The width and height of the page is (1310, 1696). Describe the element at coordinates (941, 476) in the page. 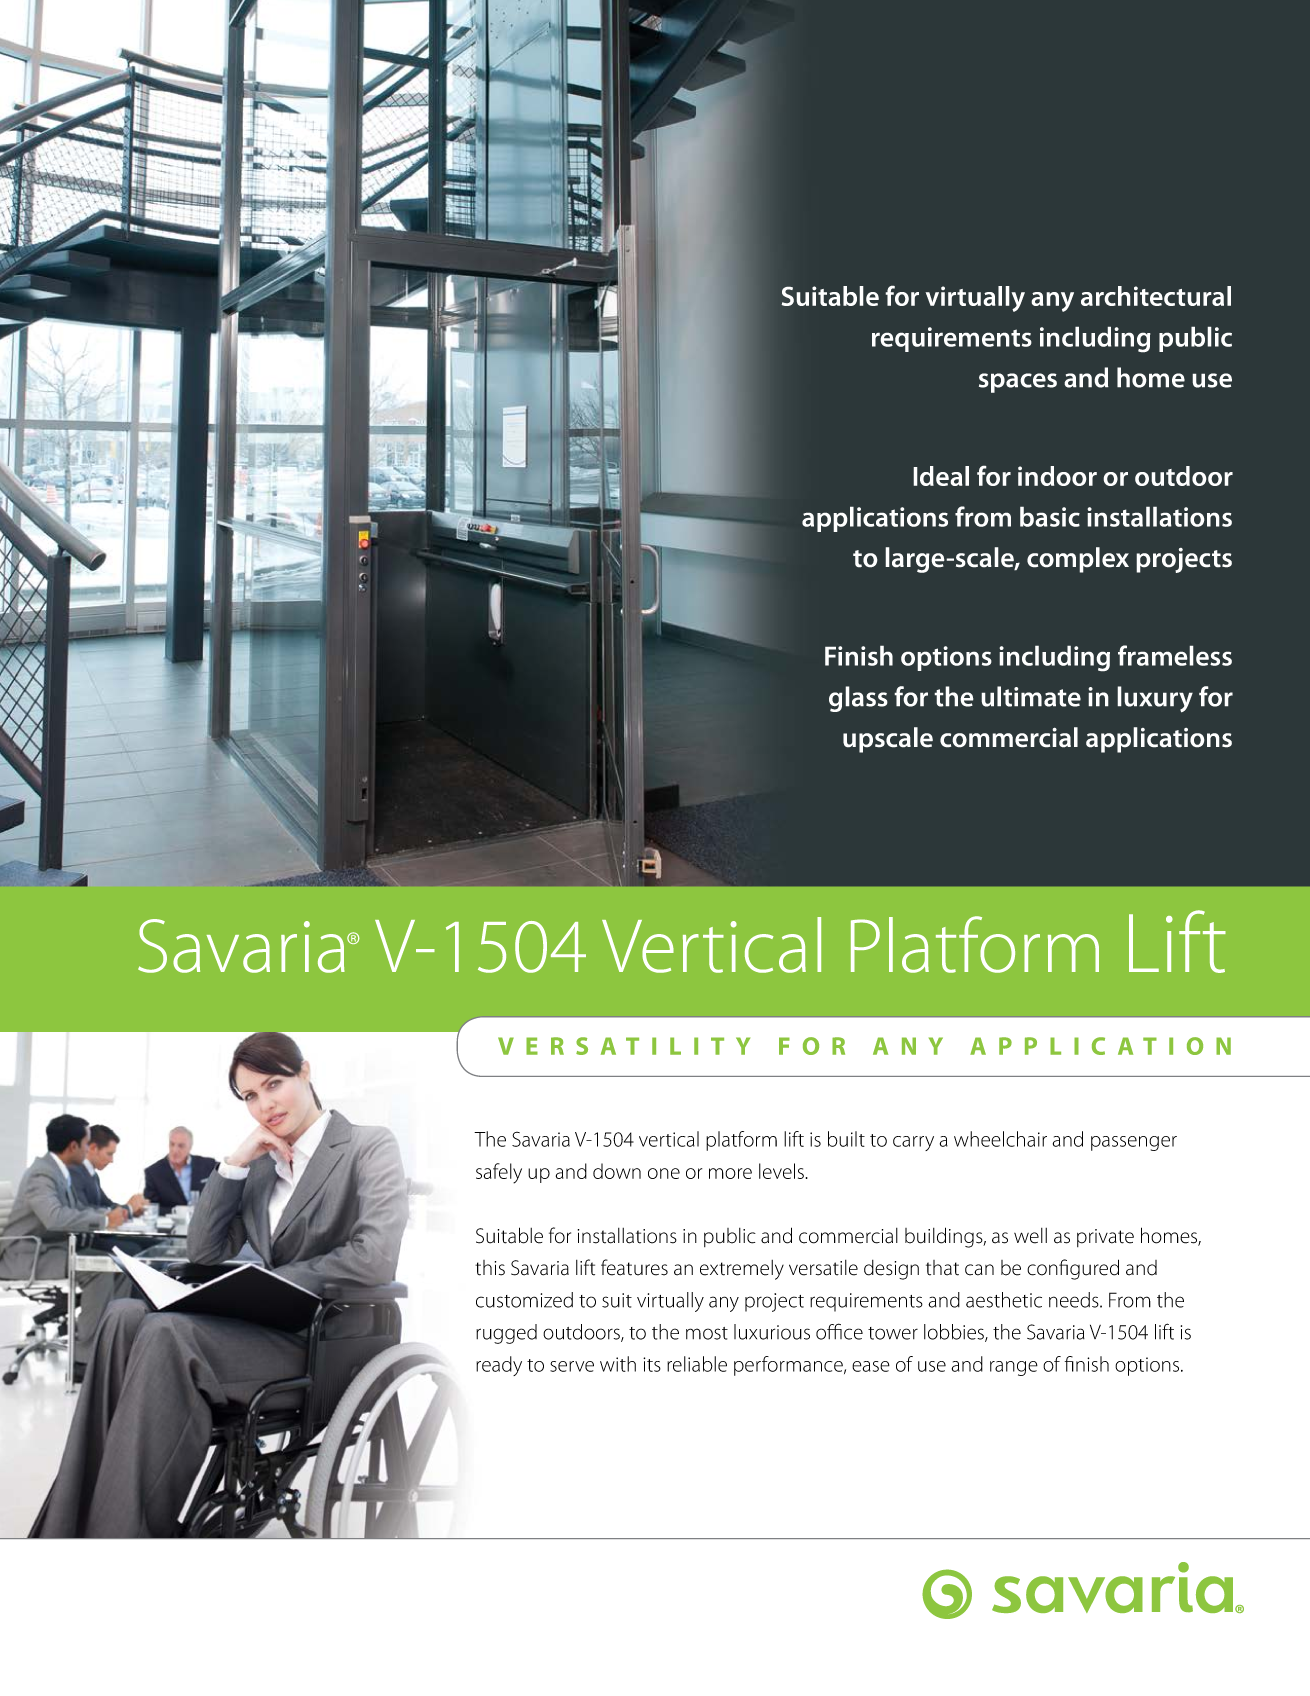

I see `Ideal` at that location.
